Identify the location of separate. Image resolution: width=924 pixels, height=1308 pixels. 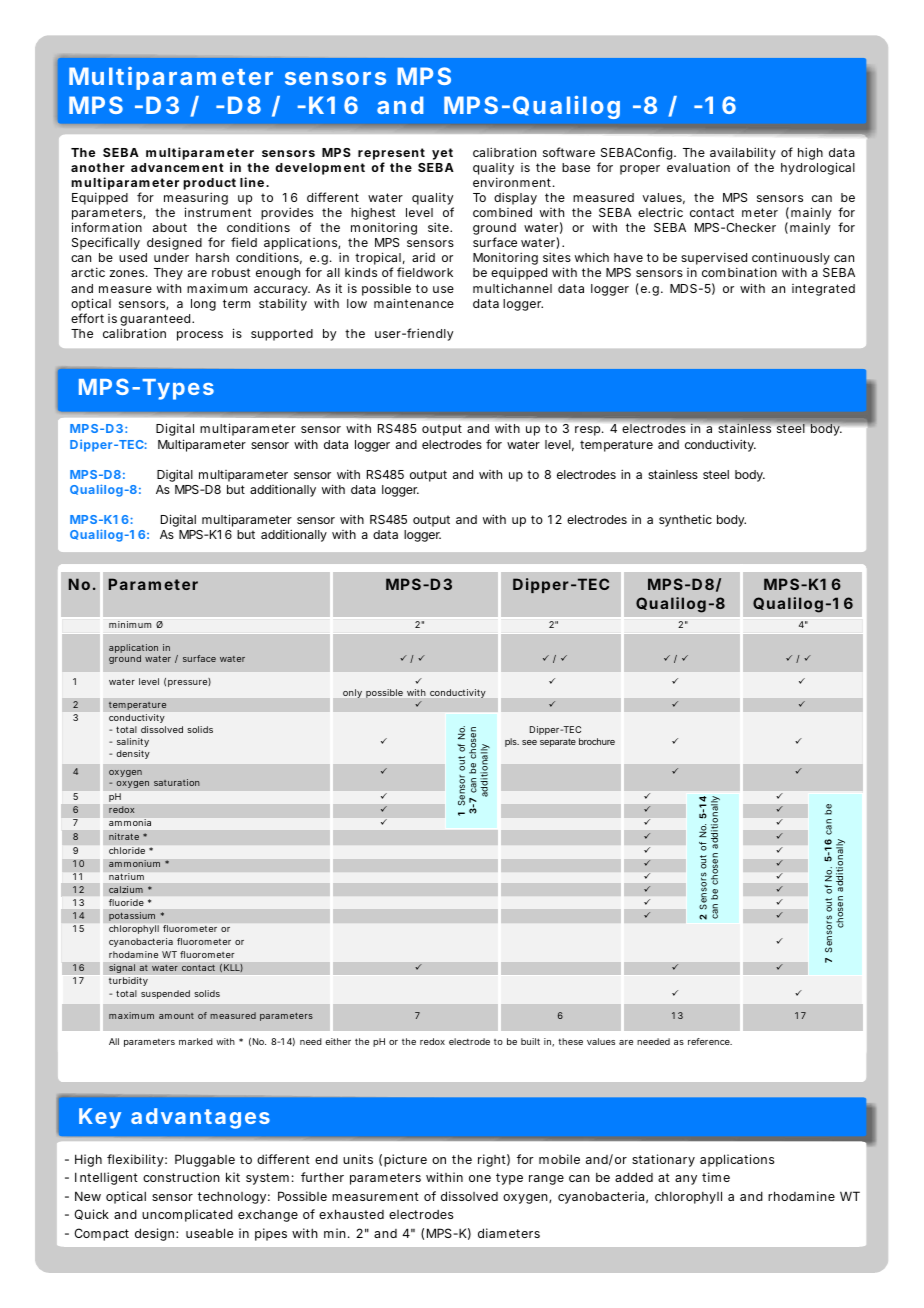
(558, 742).
